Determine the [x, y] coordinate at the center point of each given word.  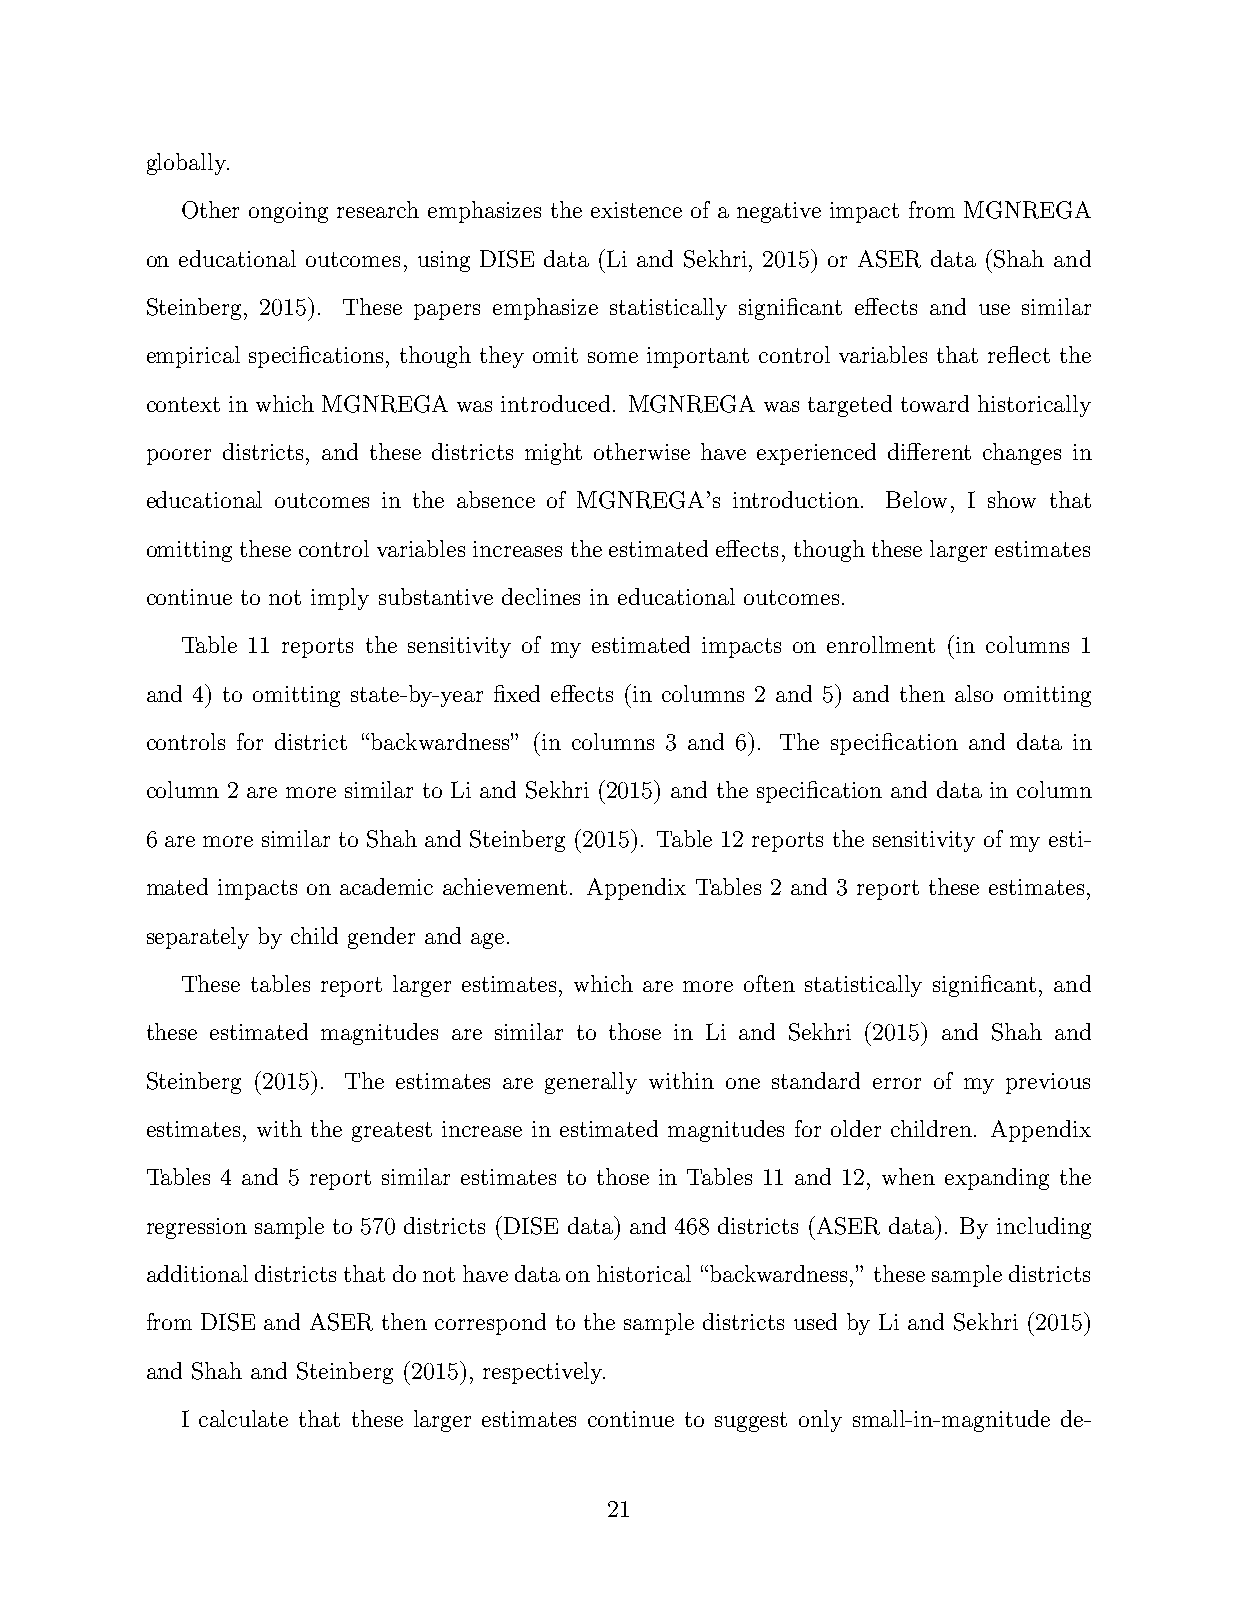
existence [636, 210]
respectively [544, 1373]
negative [779, 212]
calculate [243, 1418]
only [820, 1421]
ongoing [288, 212]
